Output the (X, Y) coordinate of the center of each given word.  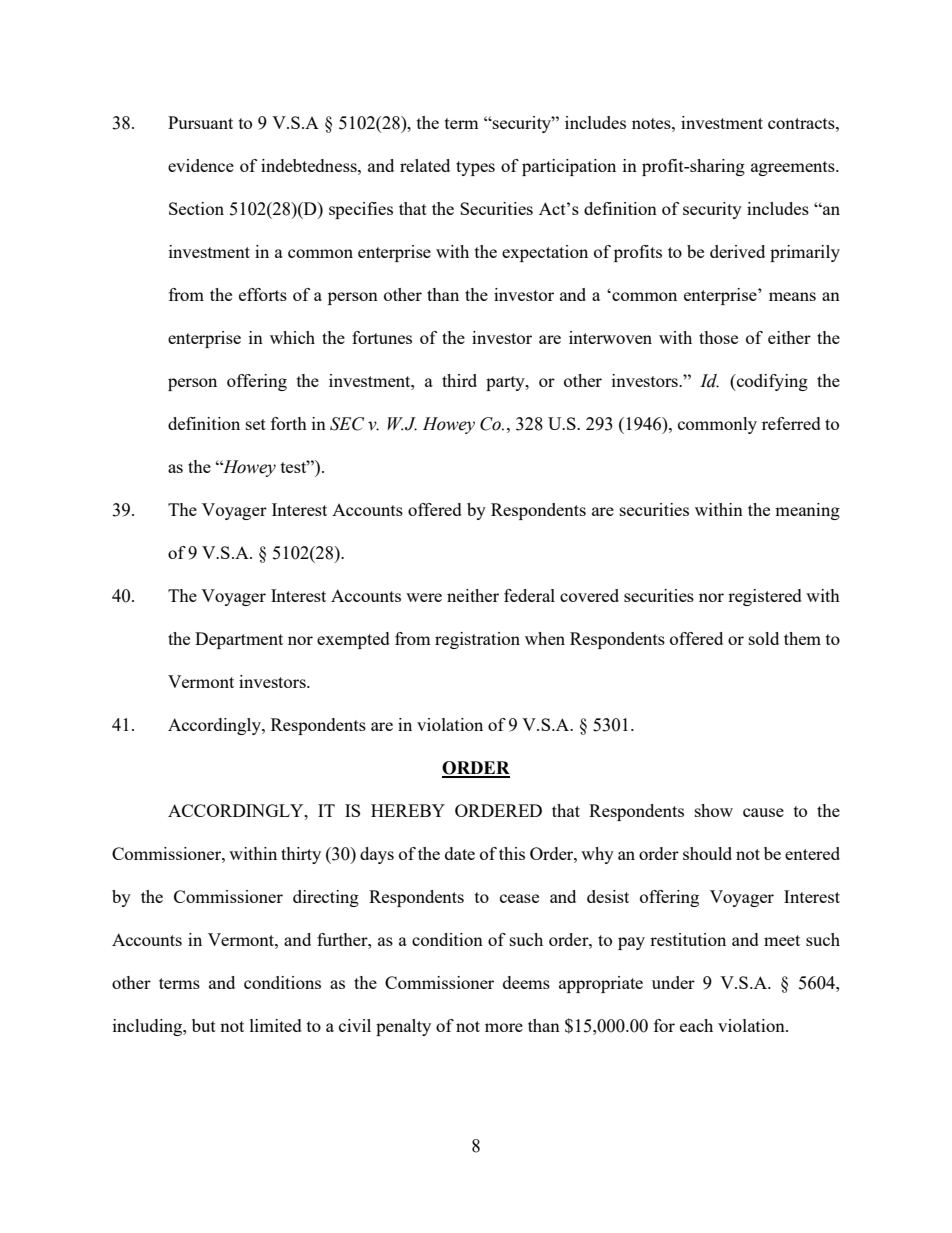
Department (239, 640)
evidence (201, 165)
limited (276, 1025)
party (506, 383)
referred (791, 423)
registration (477, 640)
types (475, 168)
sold (764, 638)
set (256, 424)
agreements (794, 168)
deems (526, 982)
